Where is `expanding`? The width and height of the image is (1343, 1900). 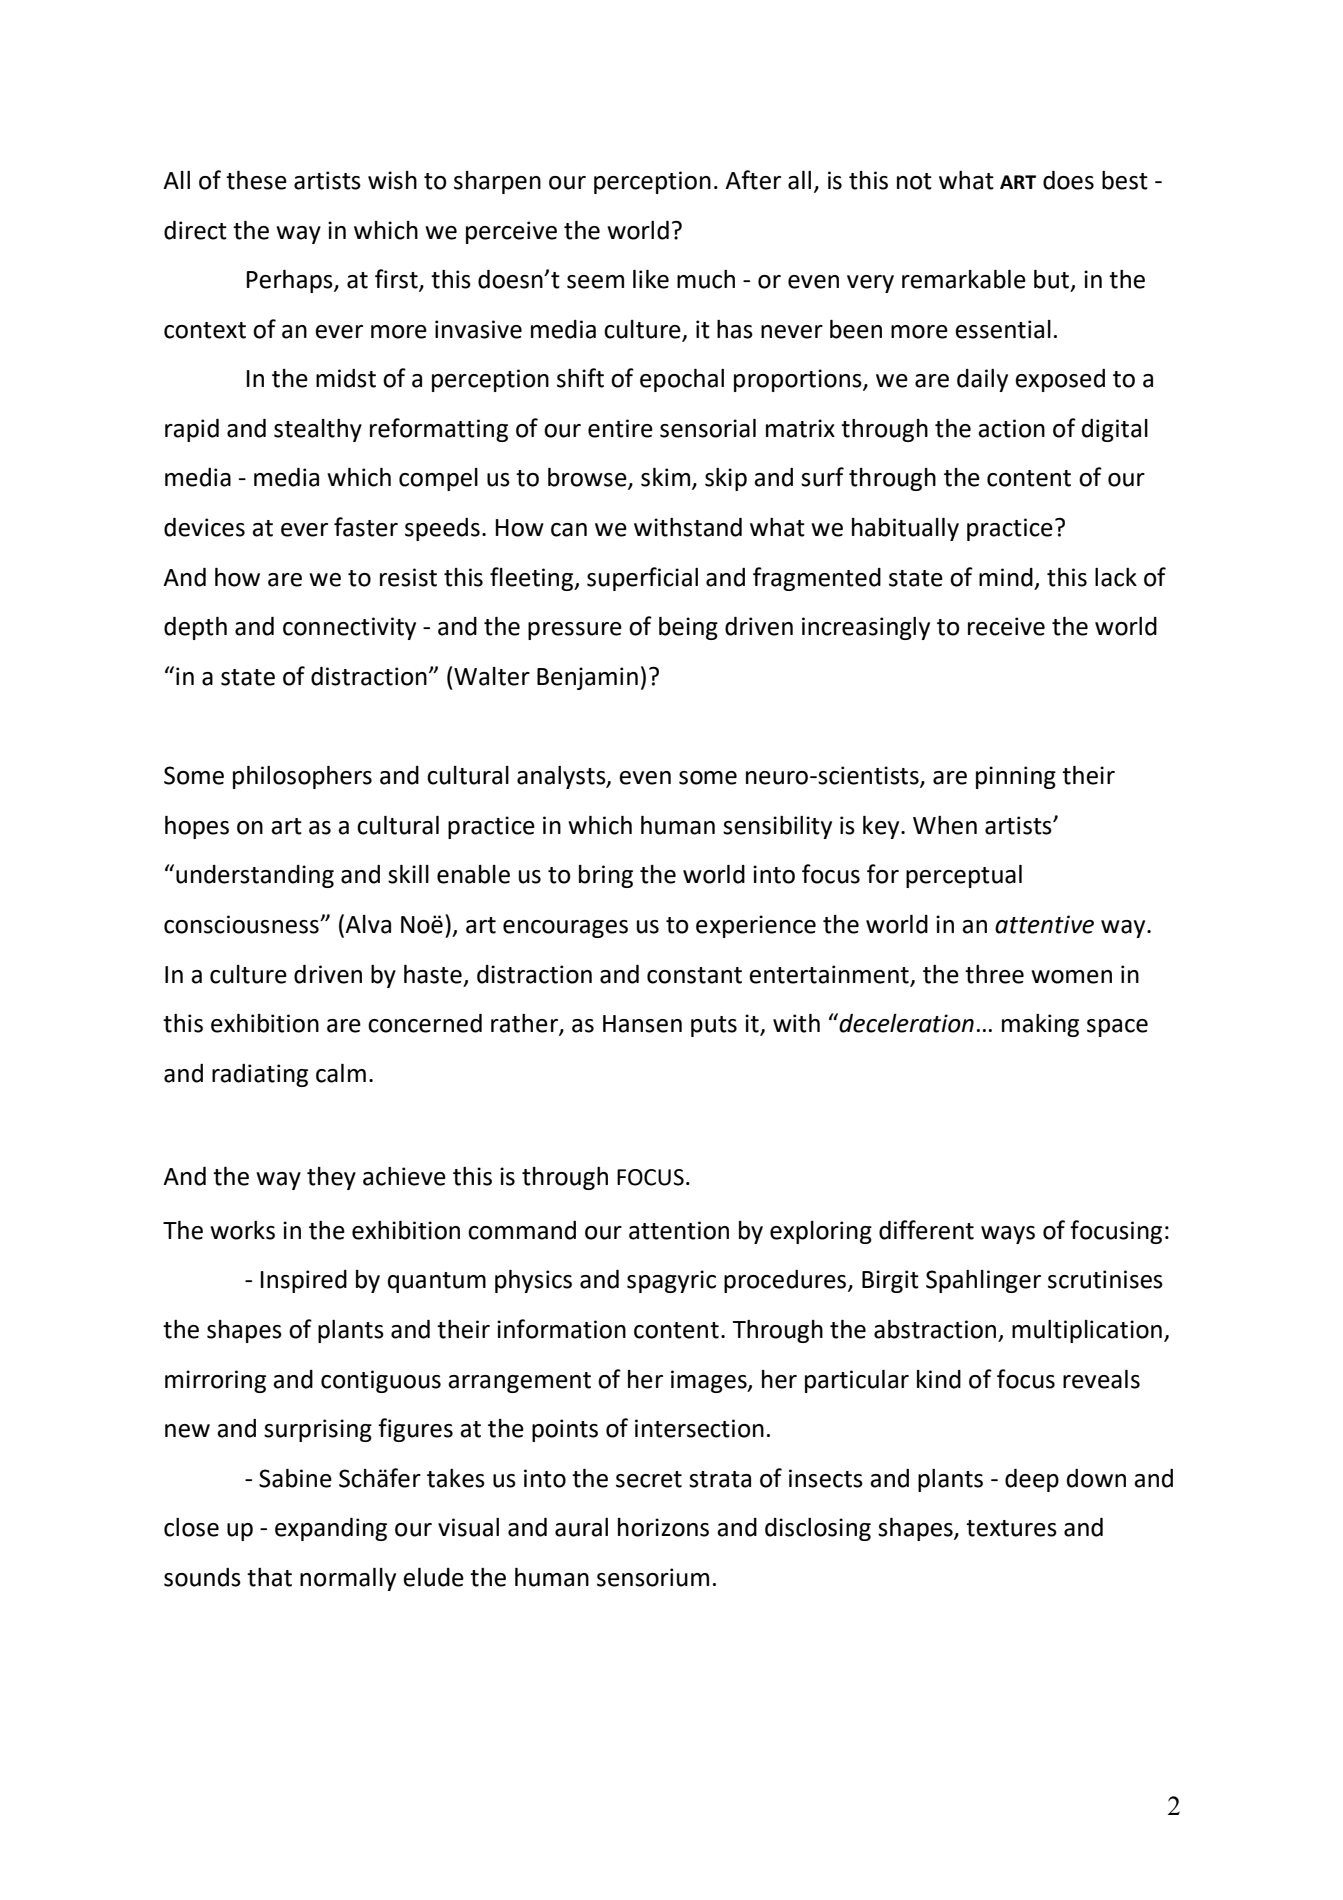
expanding is located at coordinates (331, 1529).
